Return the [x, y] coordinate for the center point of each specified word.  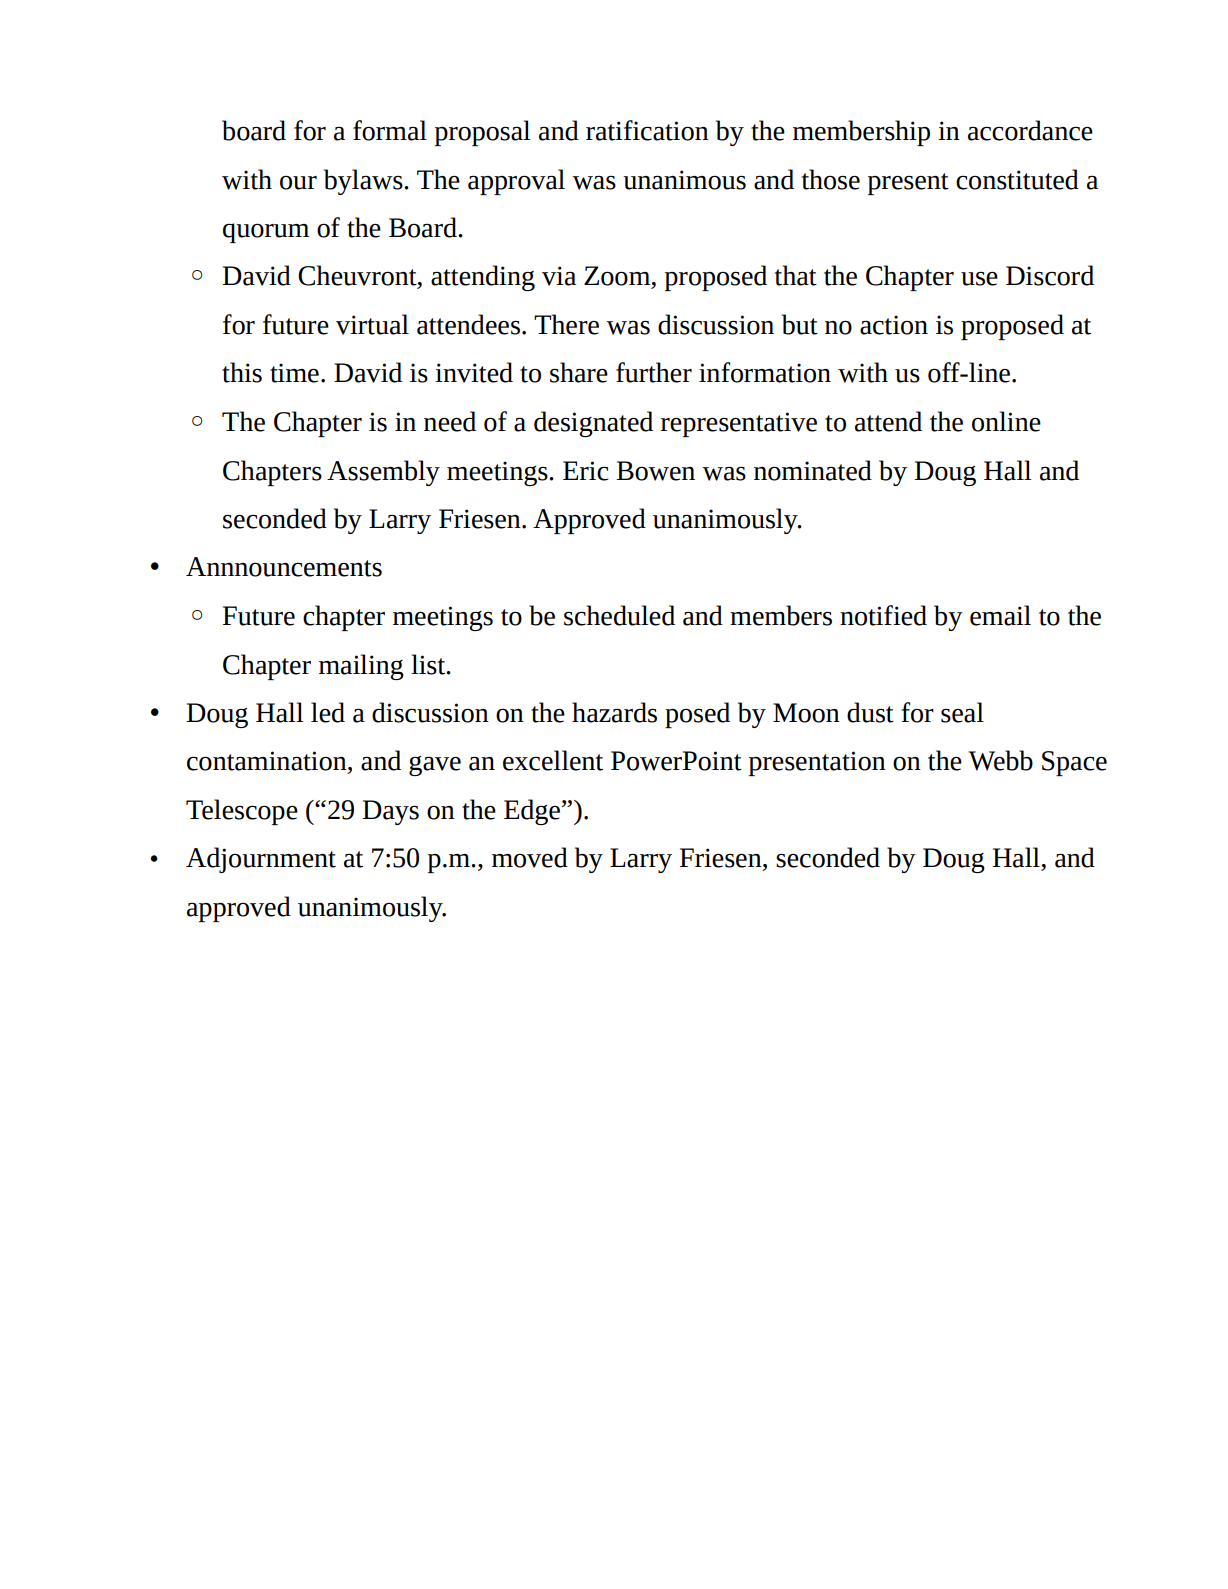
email [1000, 615]
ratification [647, 130]
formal [390, 130]
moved [530, 857]
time [294, 373]
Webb [1001, 760]
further [654, 372]
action [894, 325]
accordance [1030, 130]
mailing [361, 667]
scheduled [619, 615]
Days [390, 812]
